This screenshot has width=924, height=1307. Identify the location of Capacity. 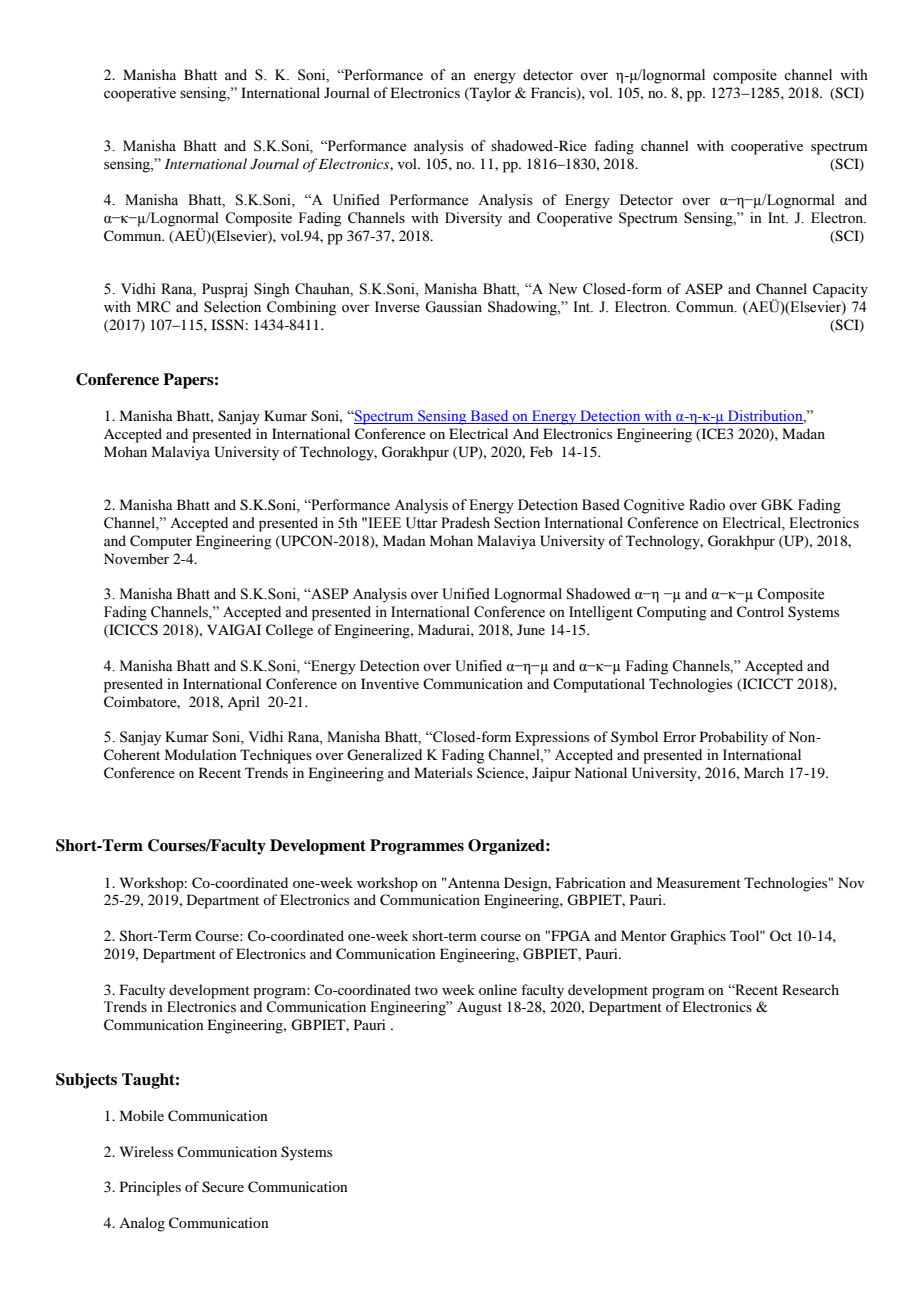
(840, 290).
